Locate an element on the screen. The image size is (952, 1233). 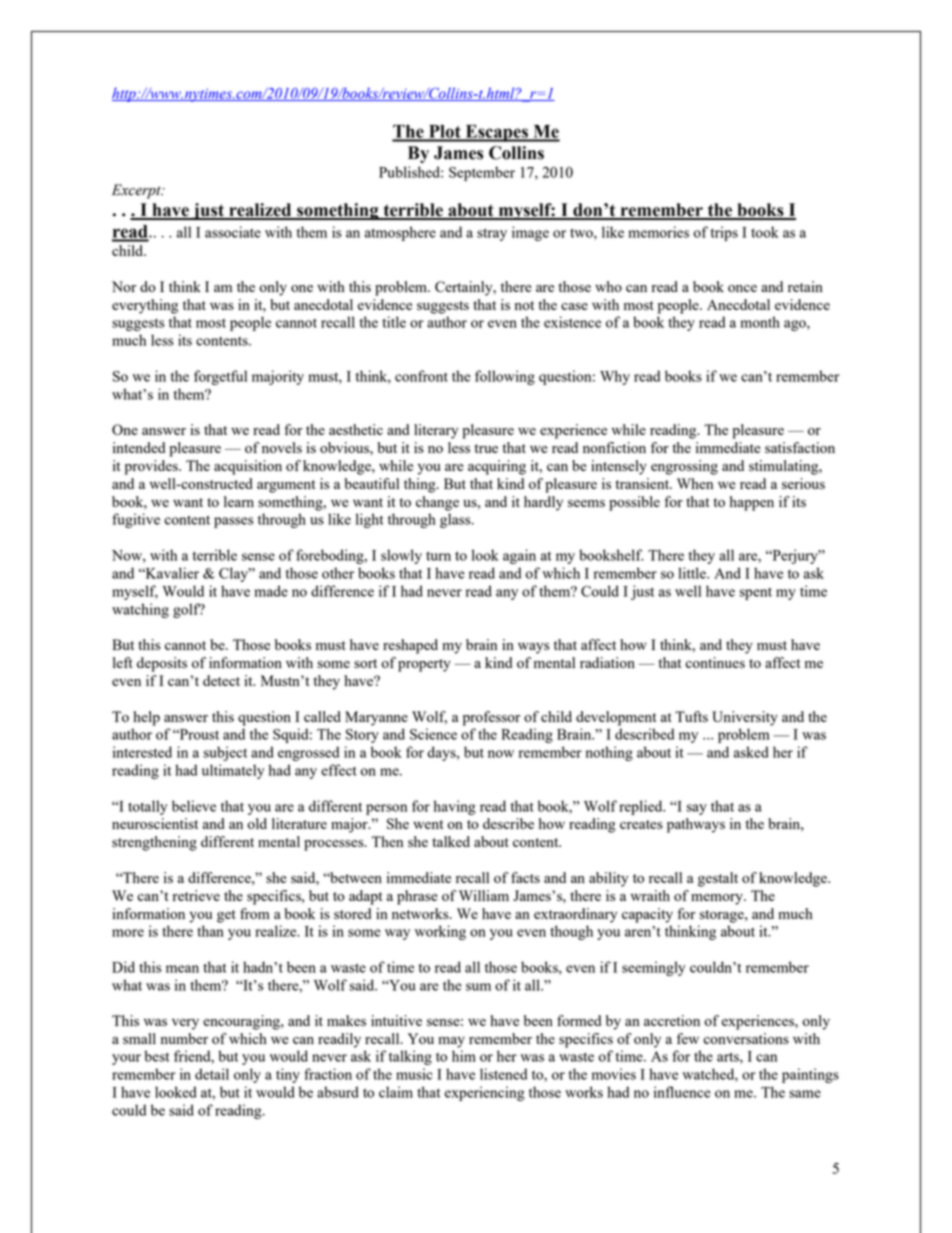
spent is located at coordinates (756, 594).
